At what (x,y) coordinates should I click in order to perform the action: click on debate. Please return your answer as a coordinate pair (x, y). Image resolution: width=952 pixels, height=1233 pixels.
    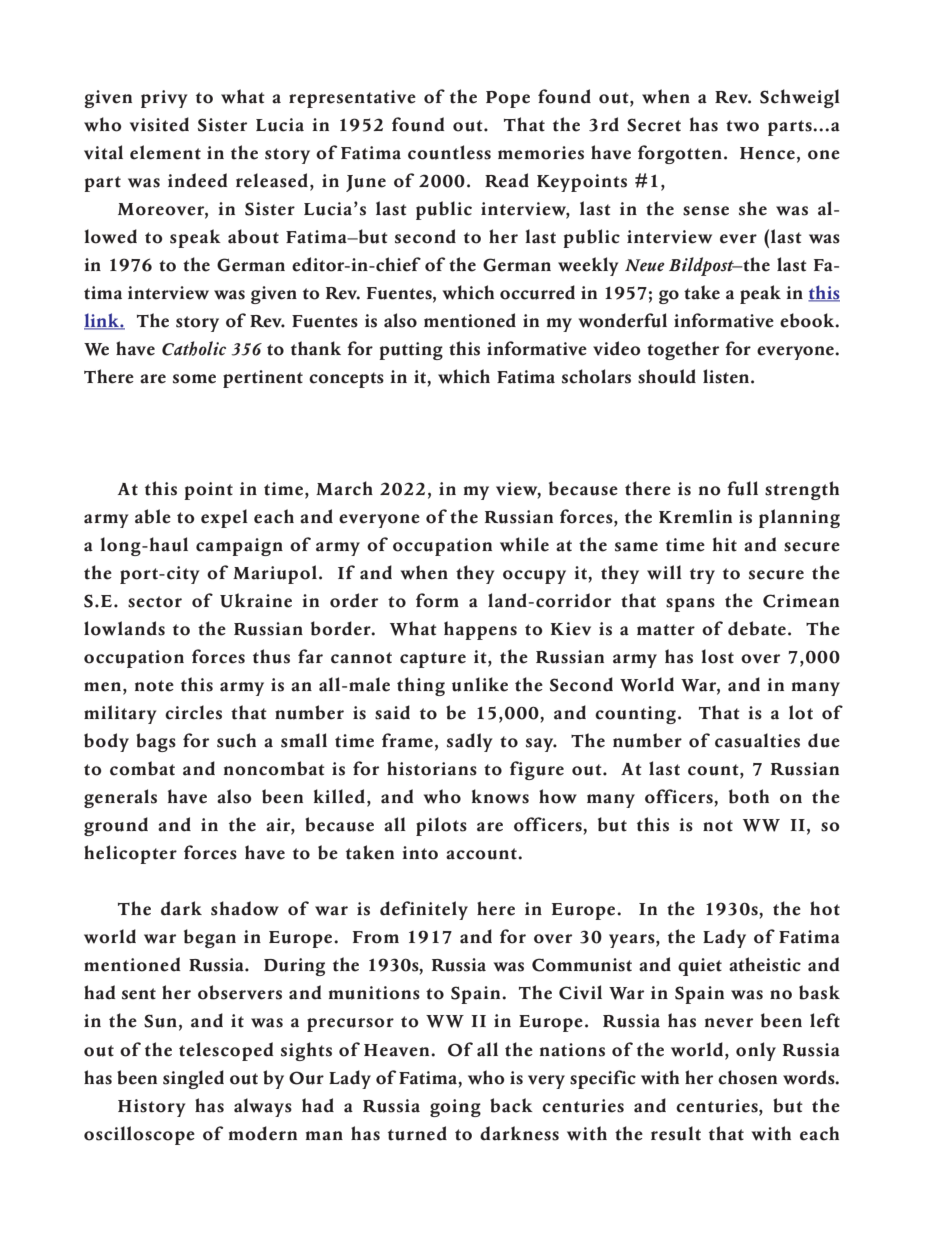
    Looking at the image, I should click on (757, 628).
